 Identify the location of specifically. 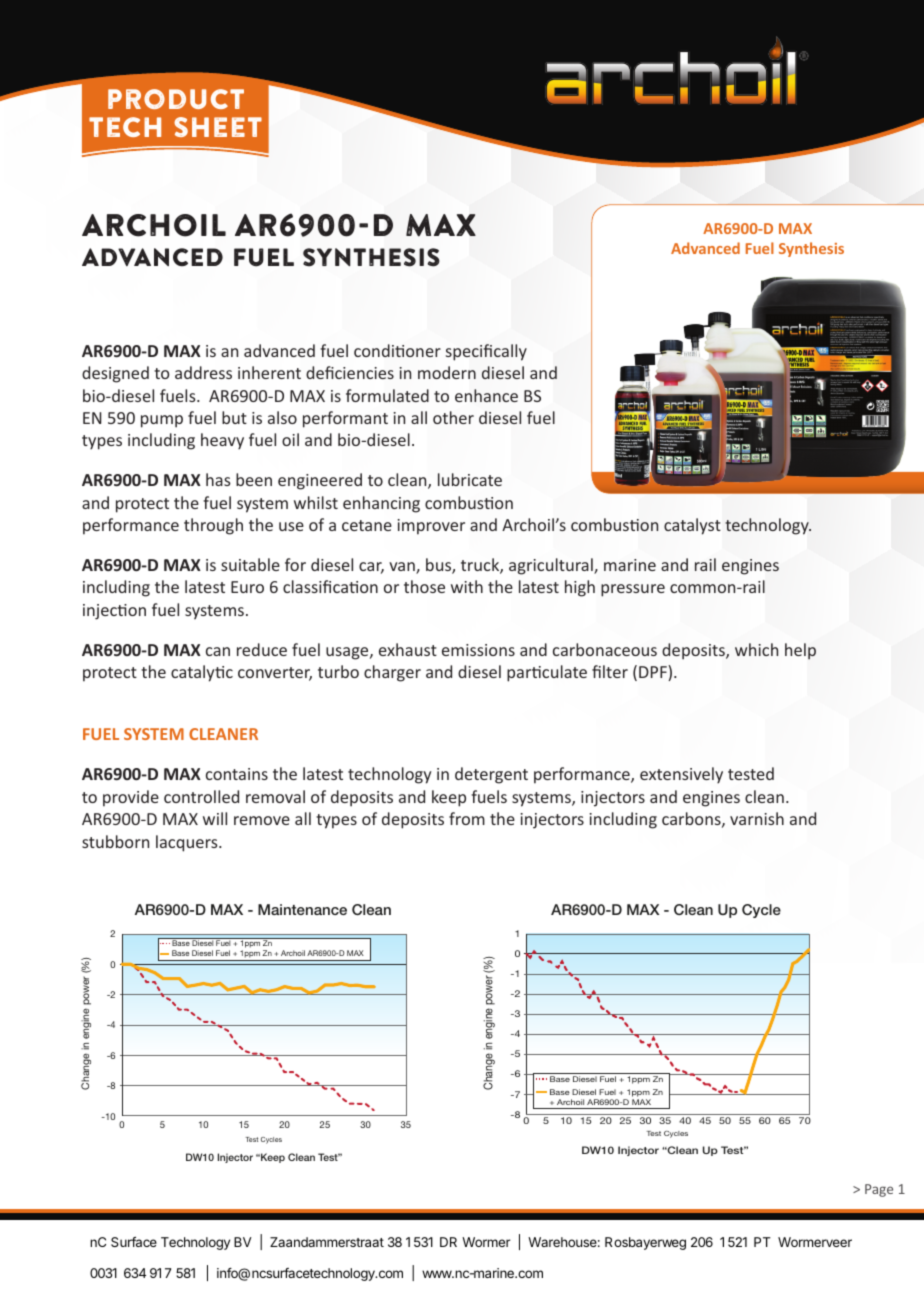
(486, 352).
